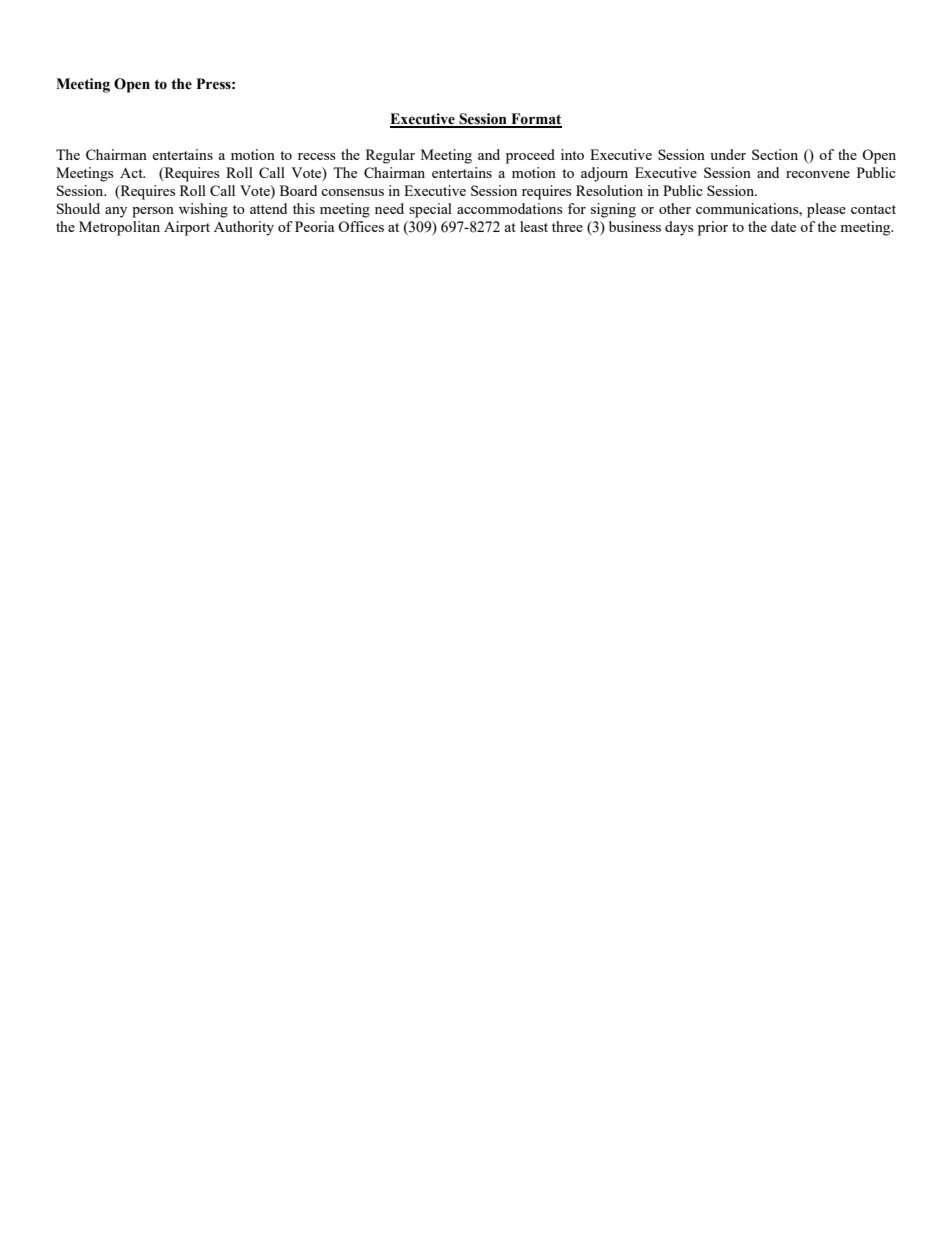 The width and height of the screenshot is (952, 1233). Describe the element at coordinates (187, 228) in the screenshot. I see `Airport` at that location.
